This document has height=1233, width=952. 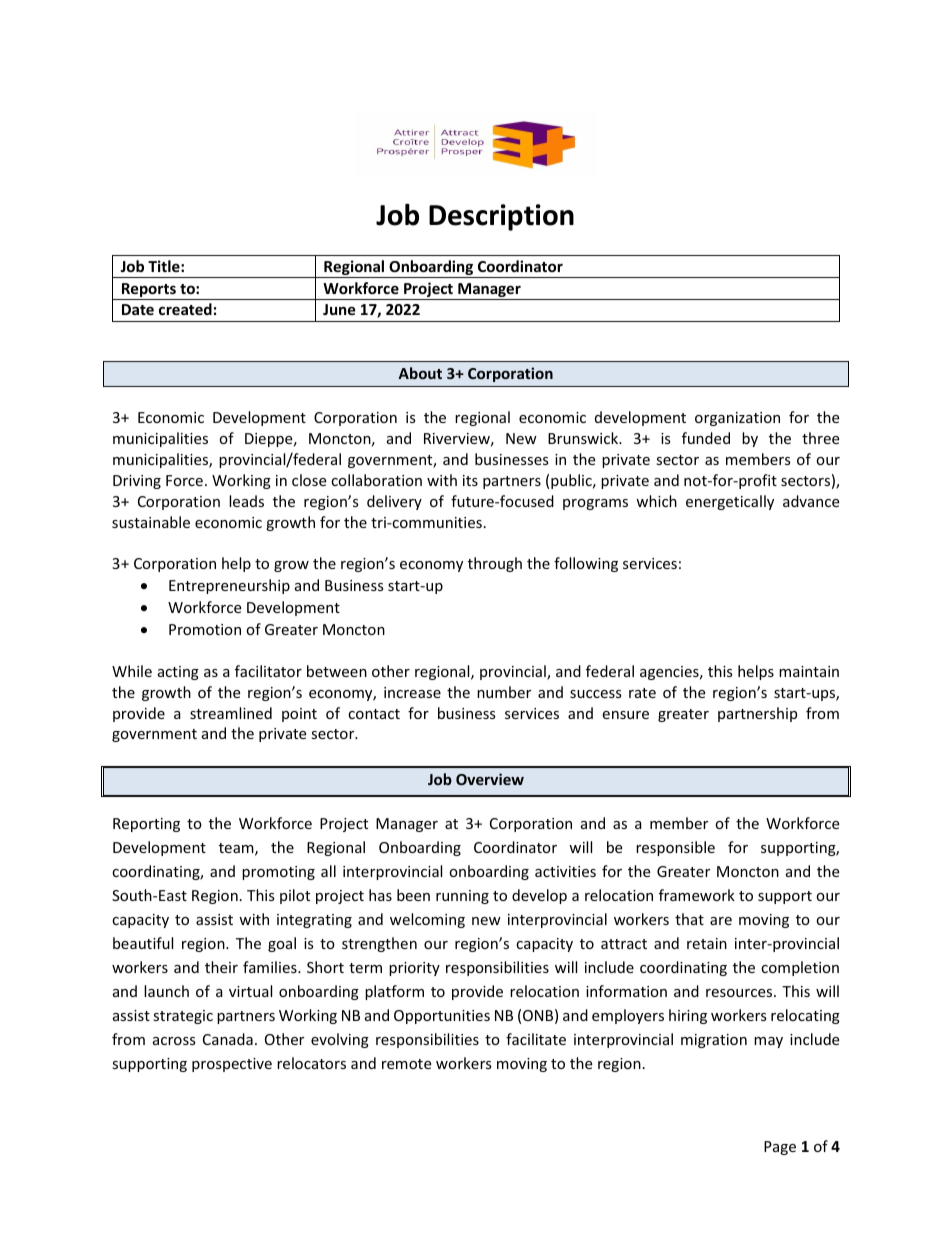 What do you see at coordinates (706, 438) in the document?
I see `funded` at bounding box center [706, 438].
